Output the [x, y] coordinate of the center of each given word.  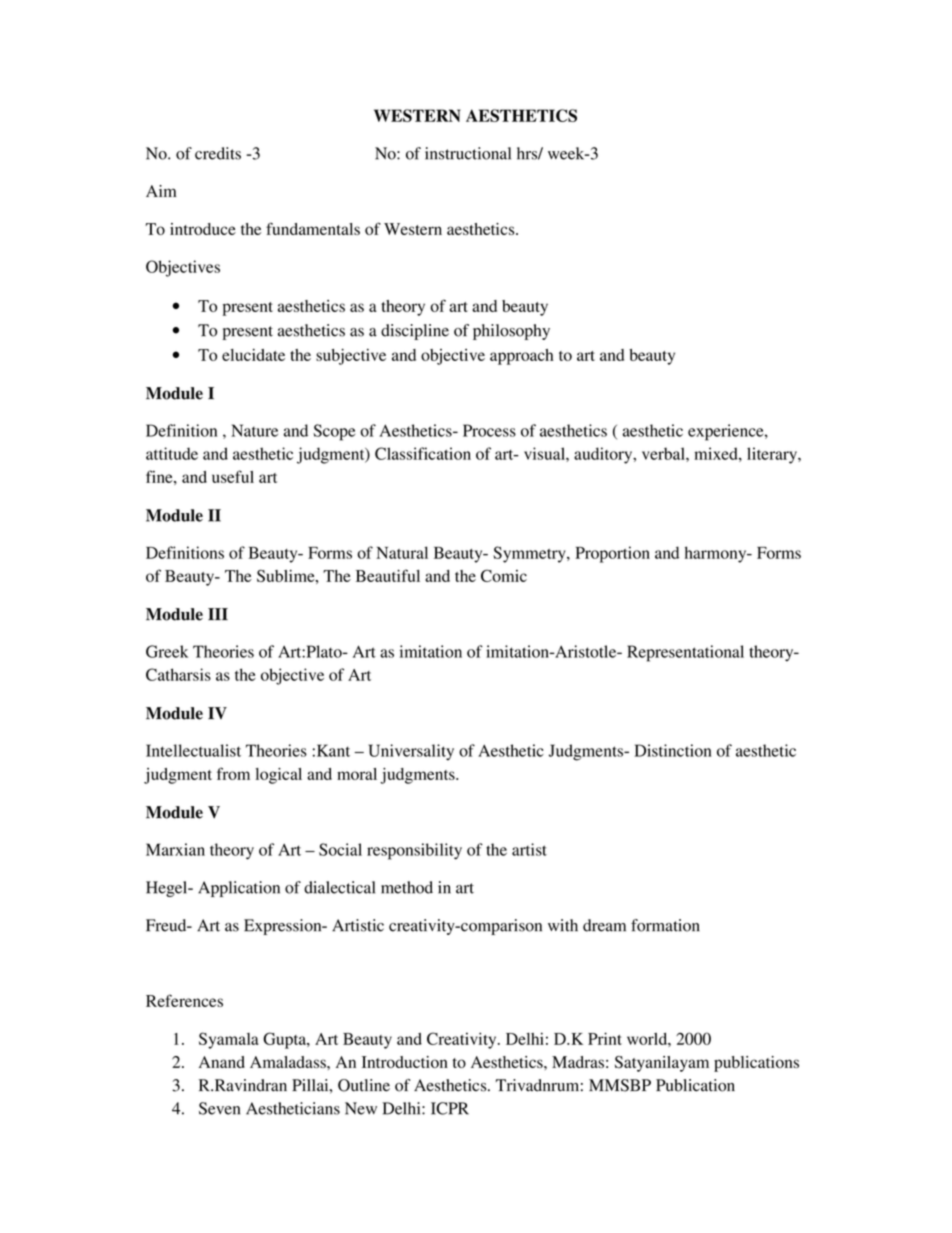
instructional [468, 153]
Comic [504, 575]
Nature [254, 430]
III [218, 614]
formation [665, 925]
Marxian [175, 849]
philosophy [511, 332]
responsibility [414, 851]
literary [773, 455]
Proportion [612, 554]
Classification [423, 453]
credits [218, 153]
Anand [222, 1062]
